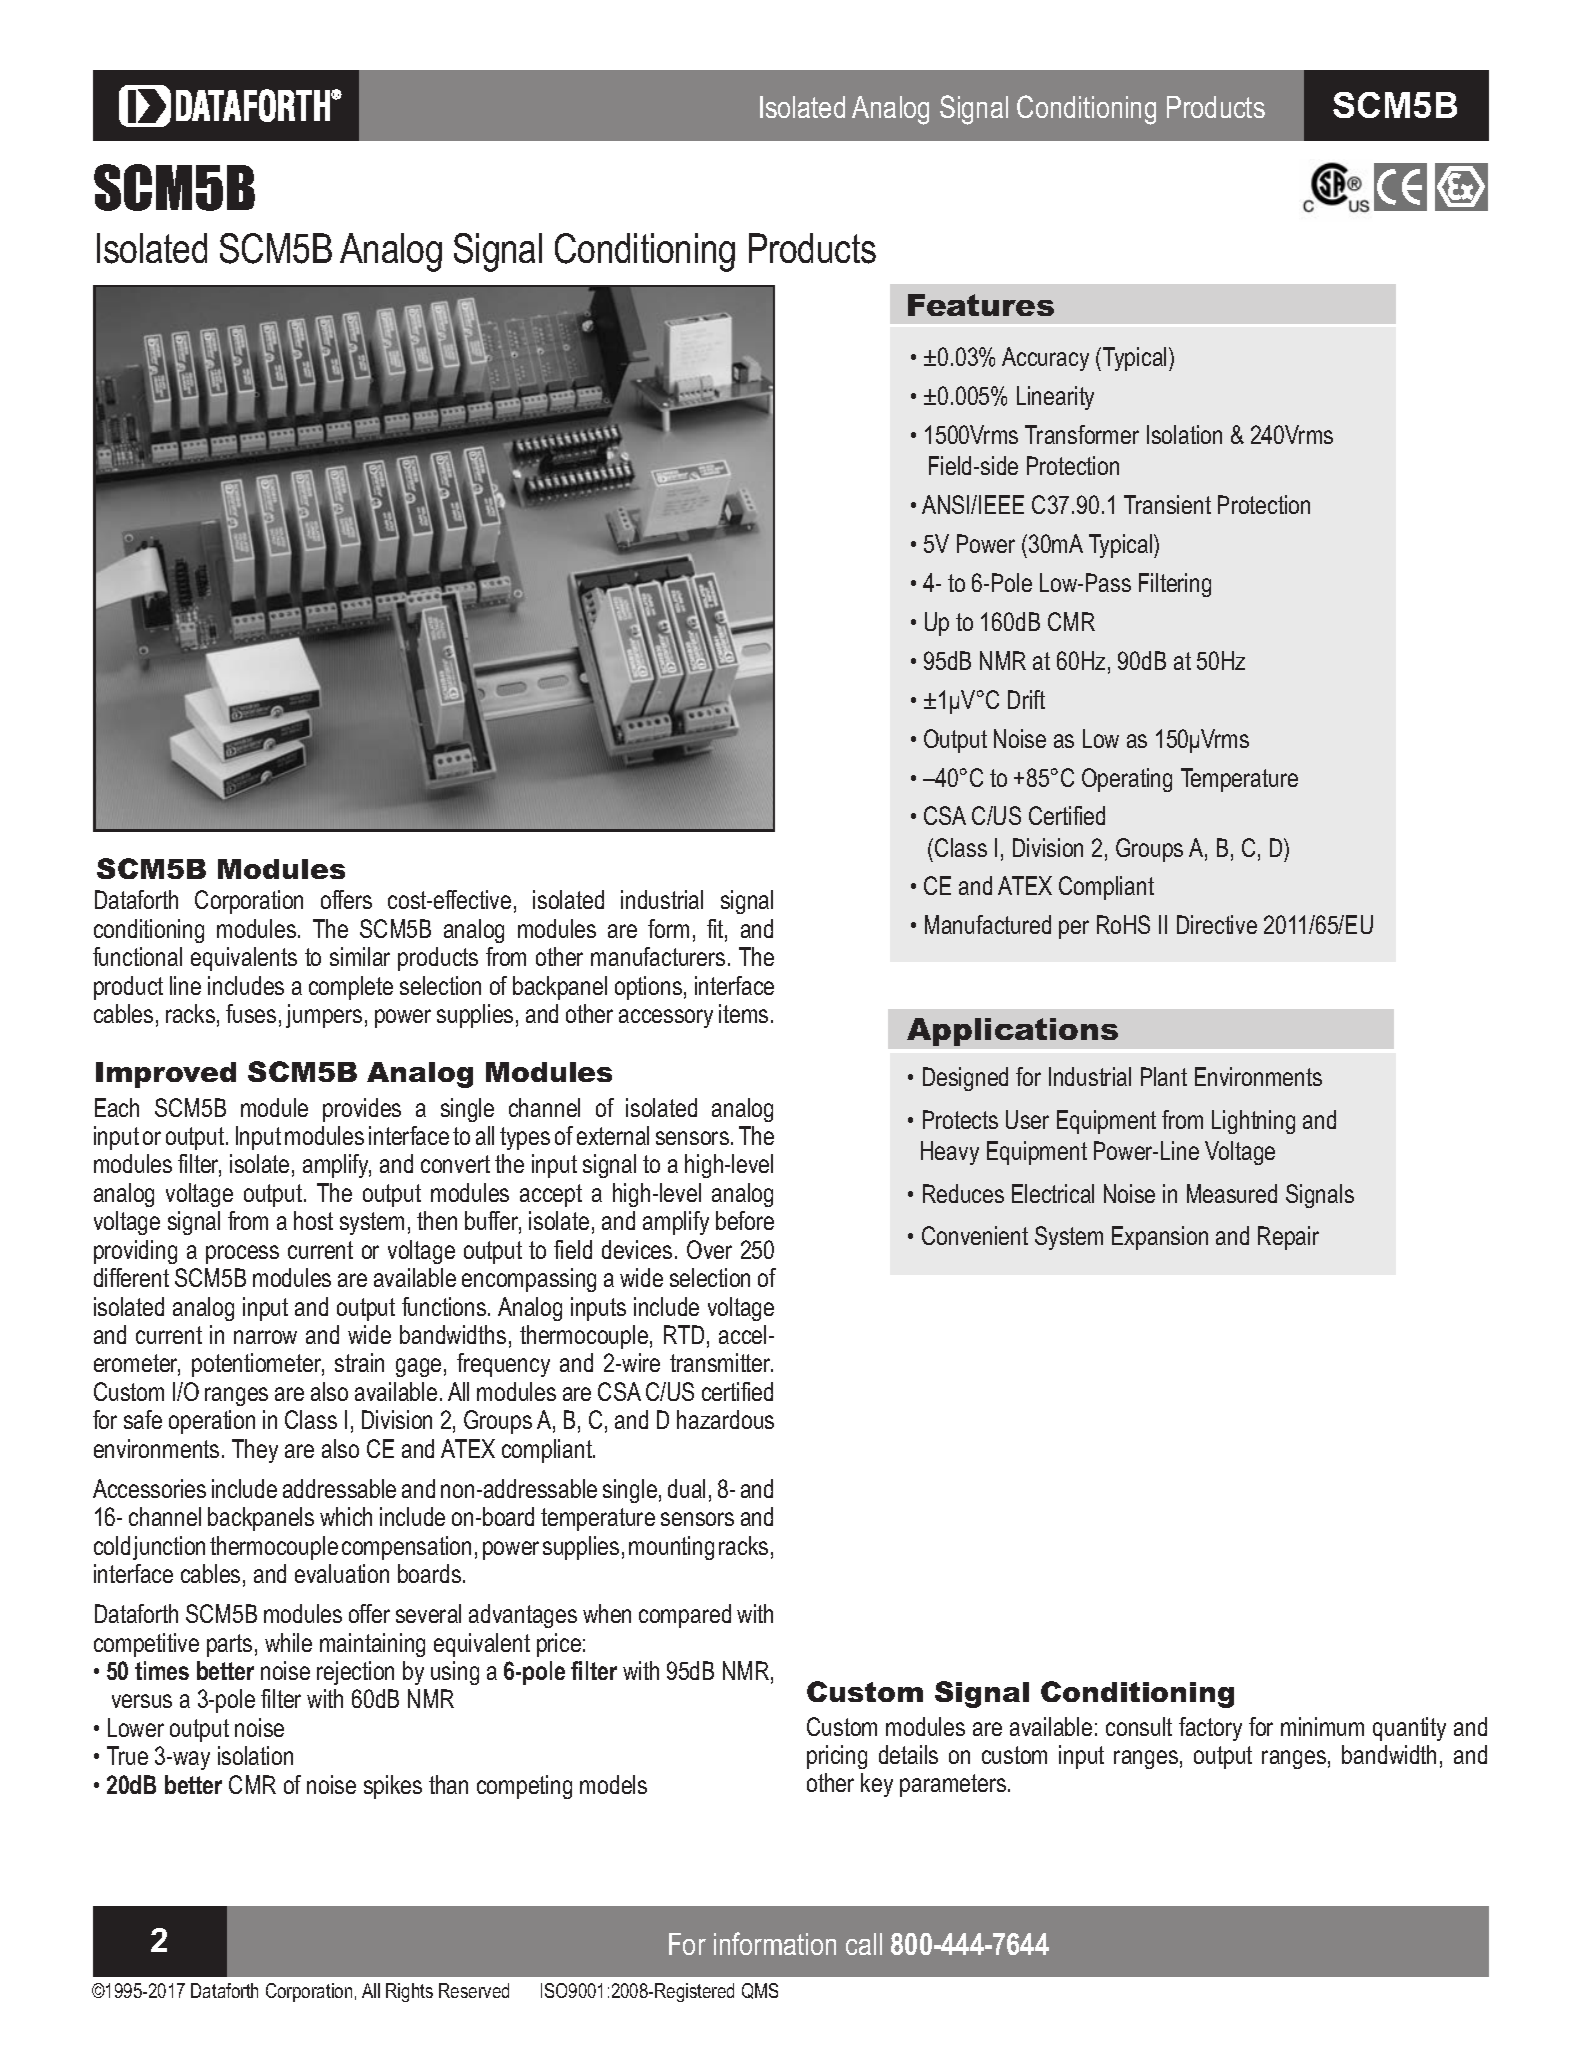 This screenshot has height=2047, width=1582. What do you see at coordinates (613, 1135) in the screenshot?
I see `external` at bounding box center [613, 1135].
